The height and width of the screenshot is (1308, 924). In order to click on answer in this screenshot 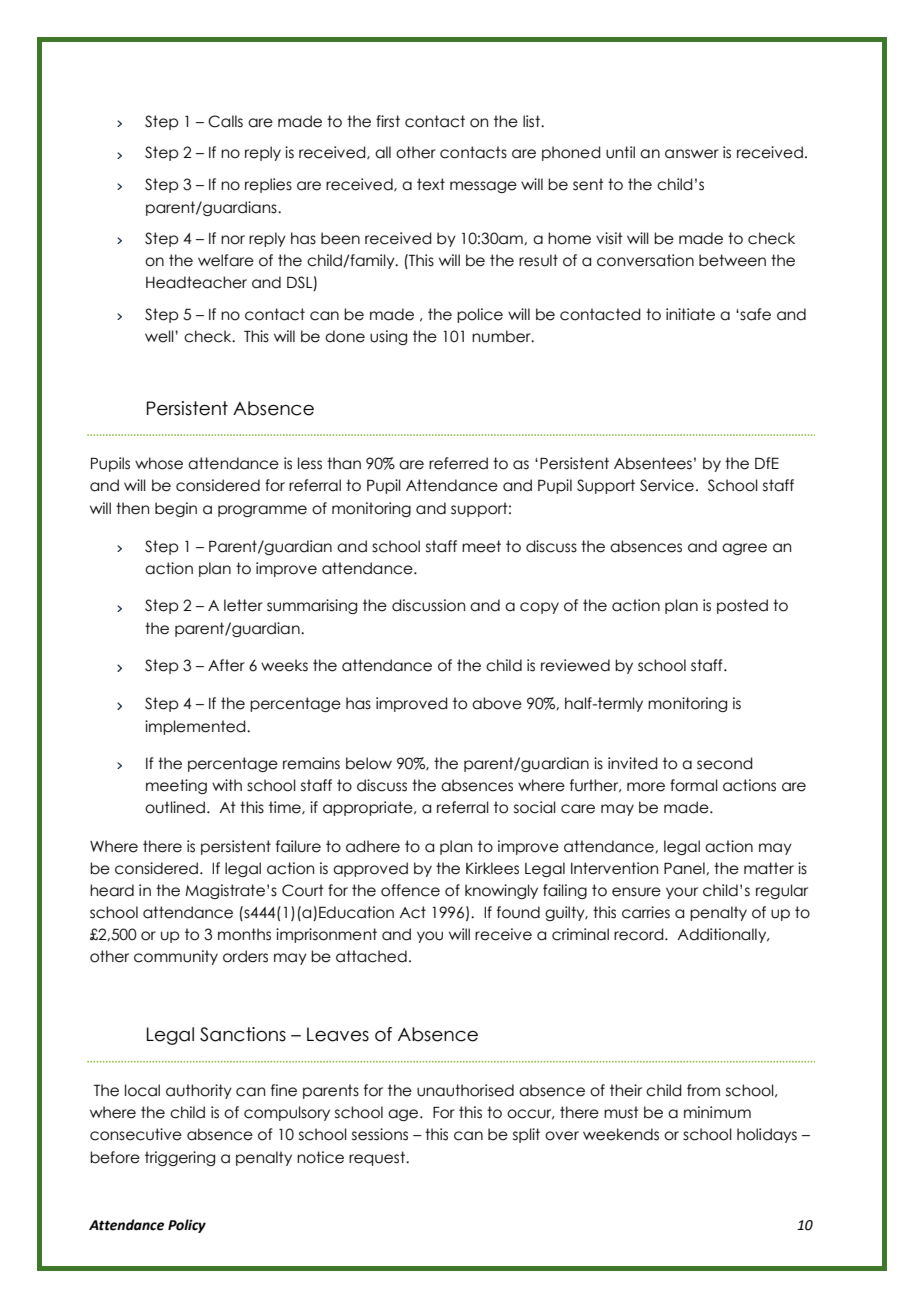, I will do `click(692, 154)`.
